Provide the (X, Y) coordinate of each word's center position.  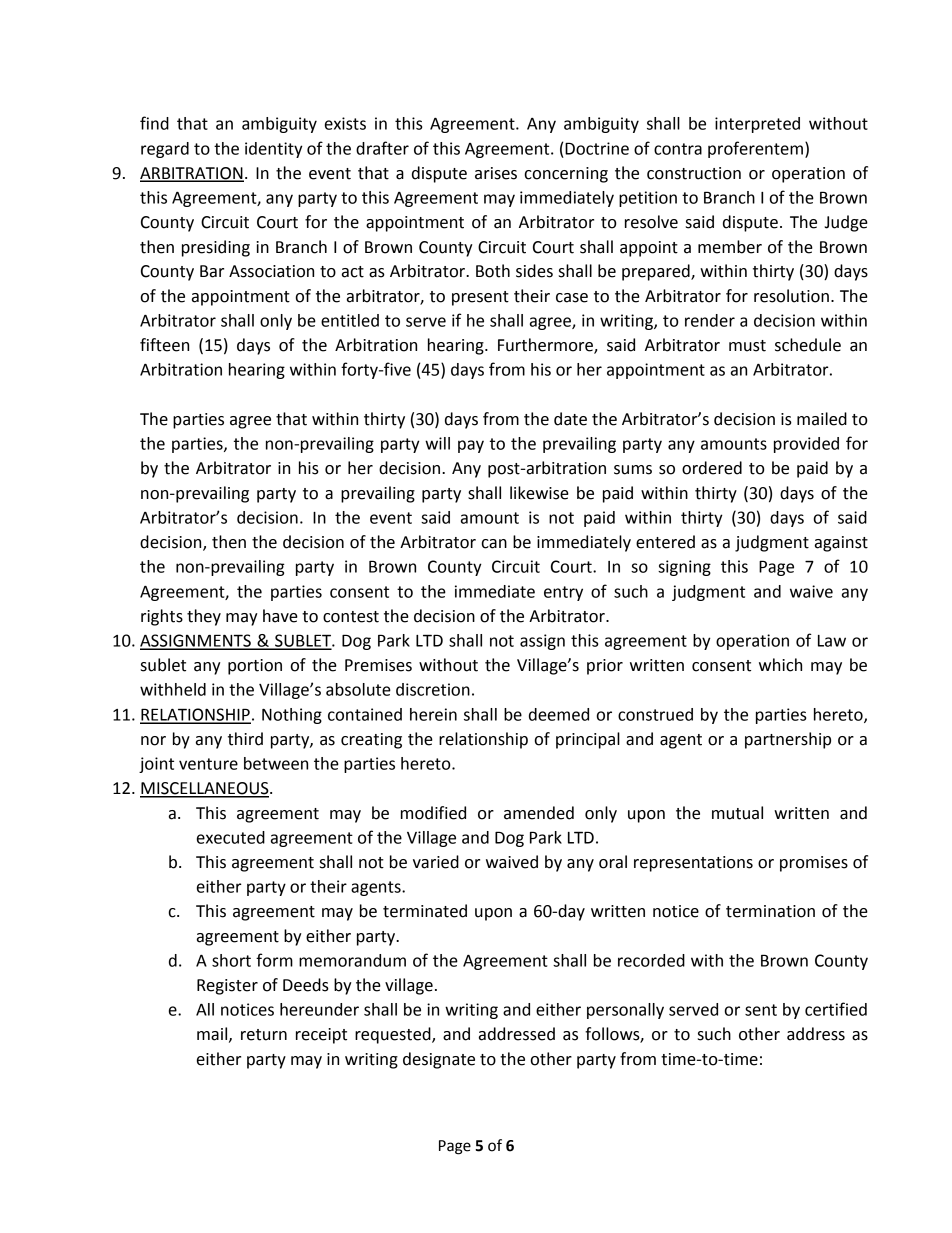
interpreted (757, 125)
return (264, 1035)
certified (836, 1009)
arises (496, 173)
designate (439, 1060)
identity (274, 150)
